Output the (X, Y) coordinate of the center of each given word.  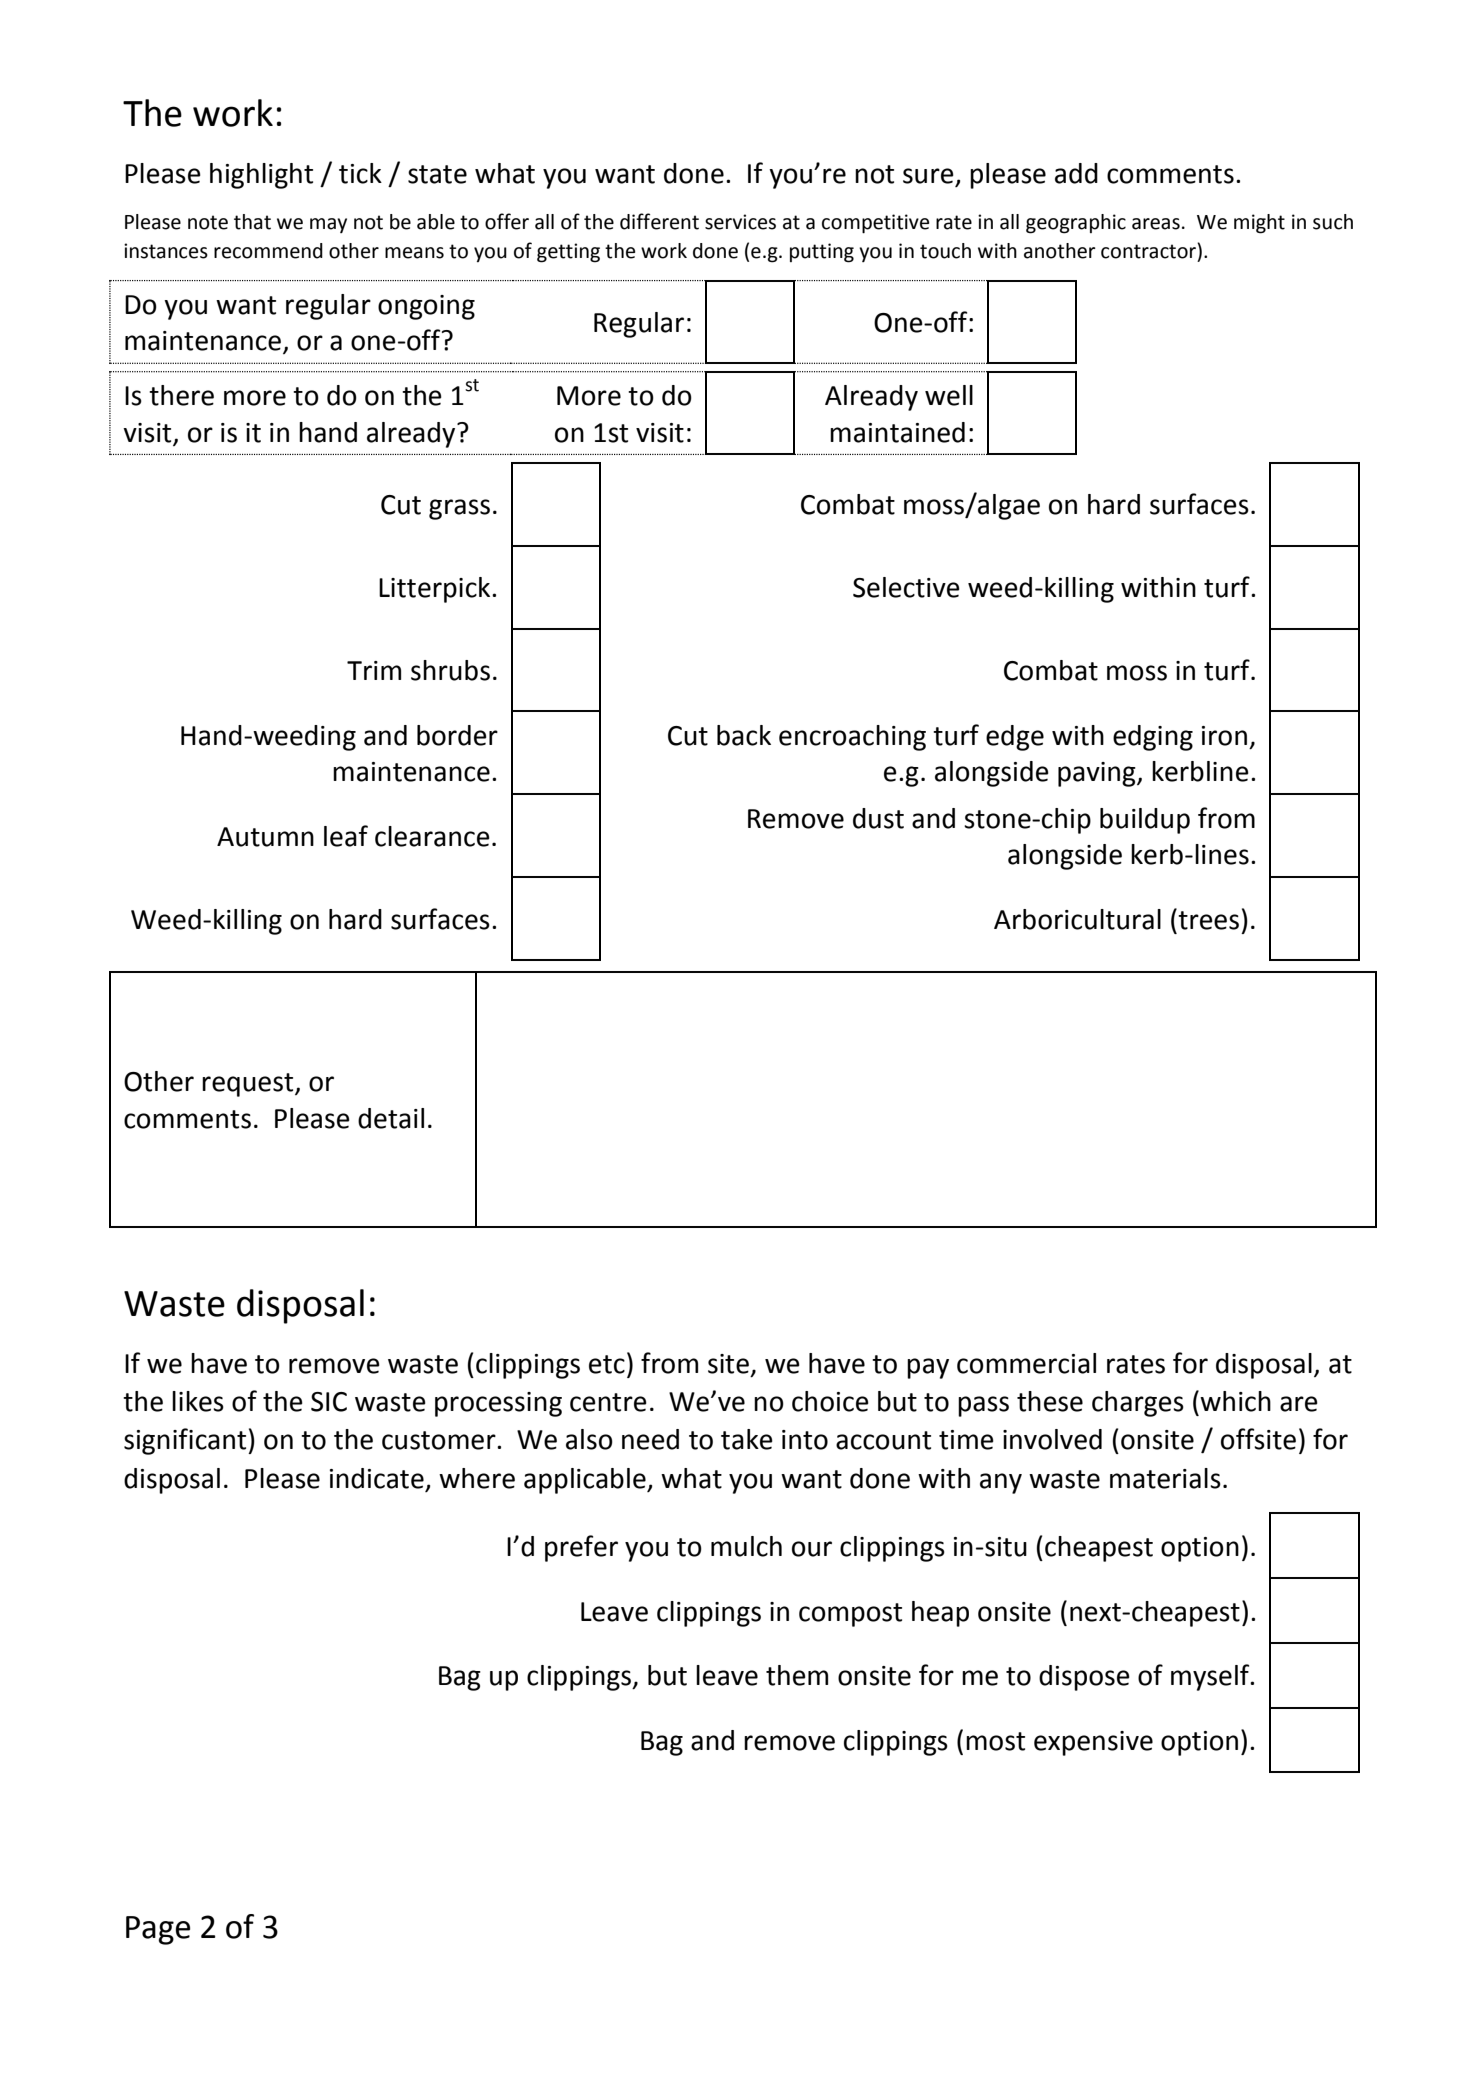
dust (878, 818)
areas (1156, 224)
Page (158, 1930)
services (740, 222)
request (249, 1085)
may (328, 225)
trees (1207, 919)
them (797, 1675)
